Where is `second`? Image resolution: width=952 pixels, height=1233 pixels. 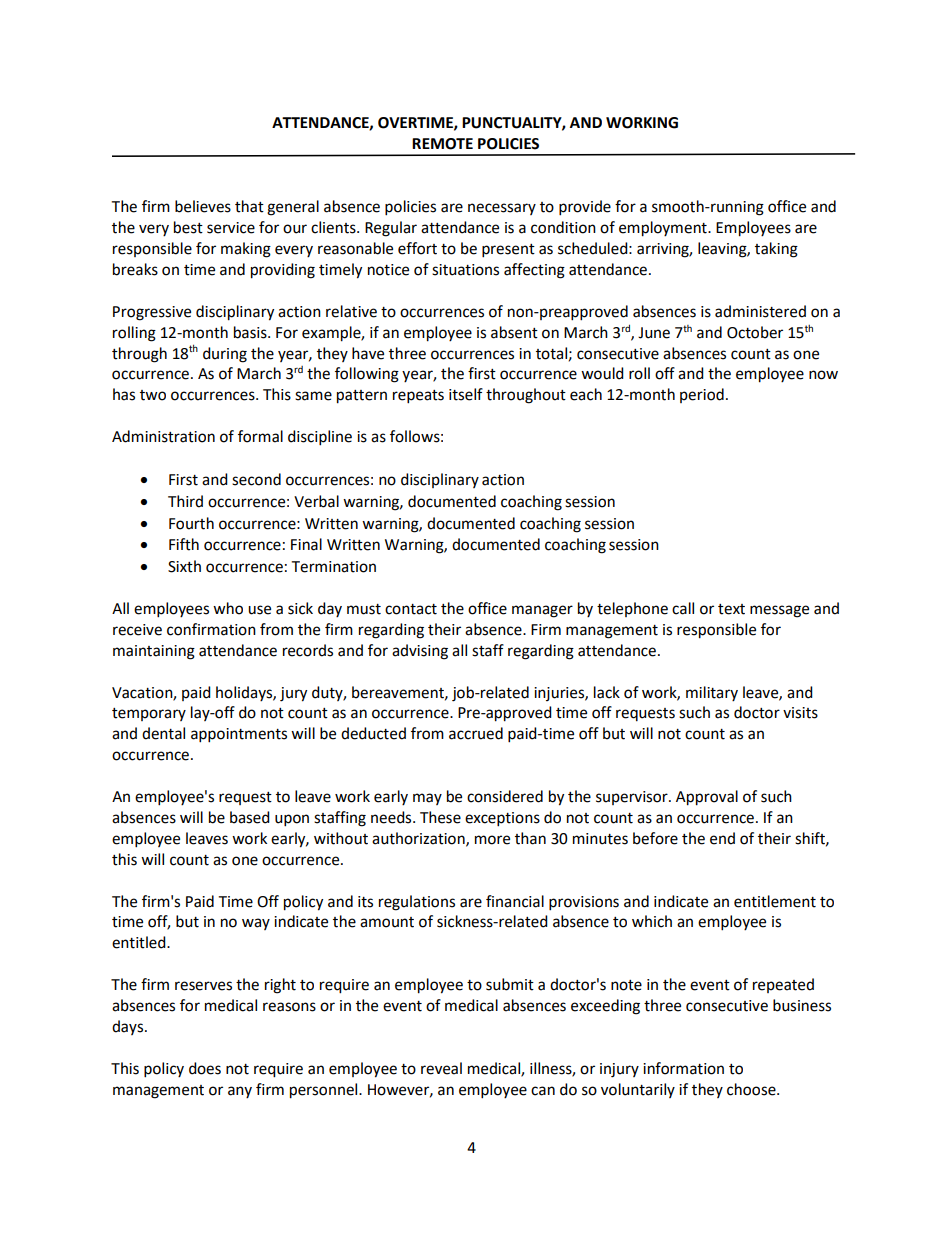 second is located at coordinates (256, 479).
